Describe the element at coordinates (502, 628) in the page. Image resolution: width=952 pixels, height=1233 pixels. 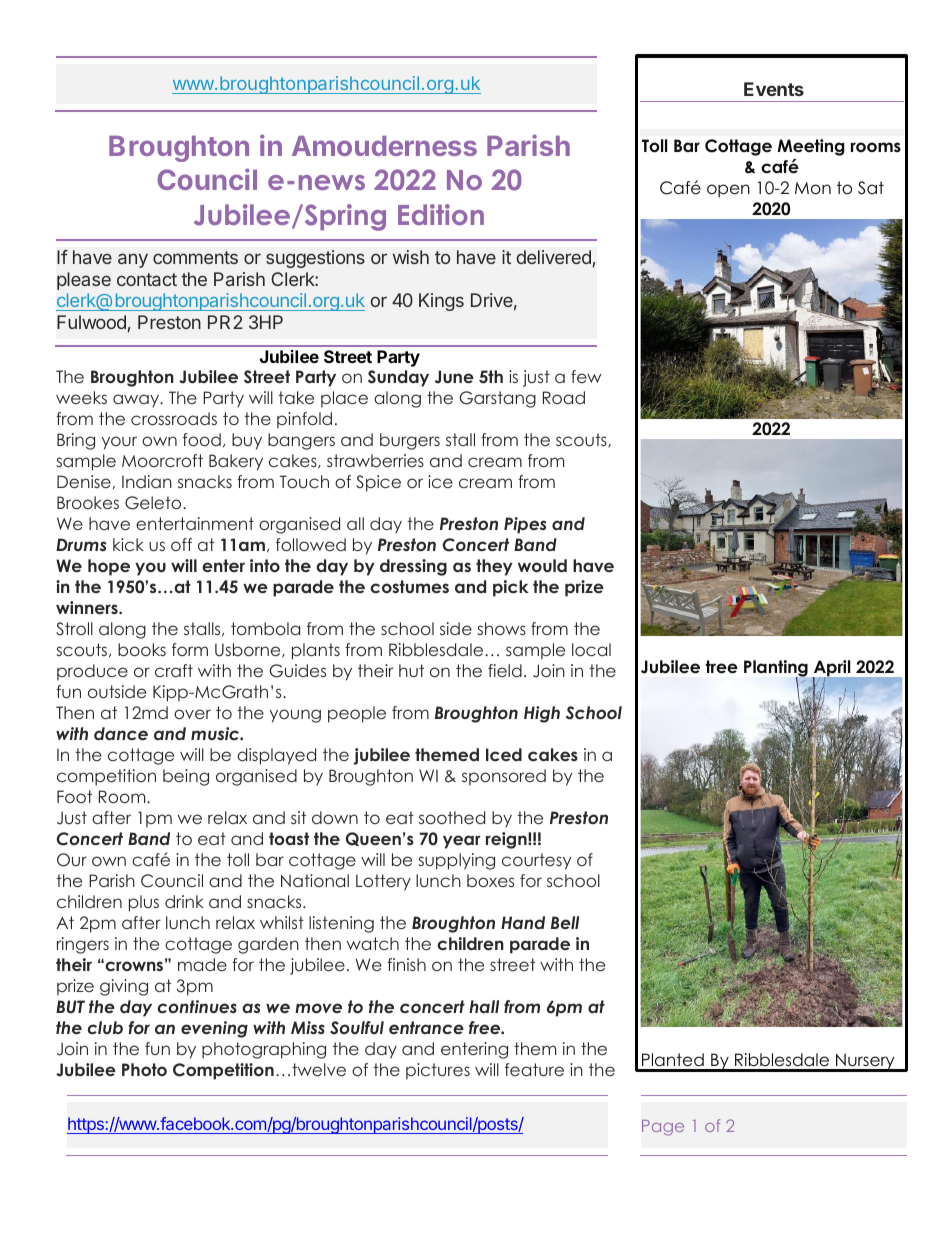
I see `shows` at that location.
